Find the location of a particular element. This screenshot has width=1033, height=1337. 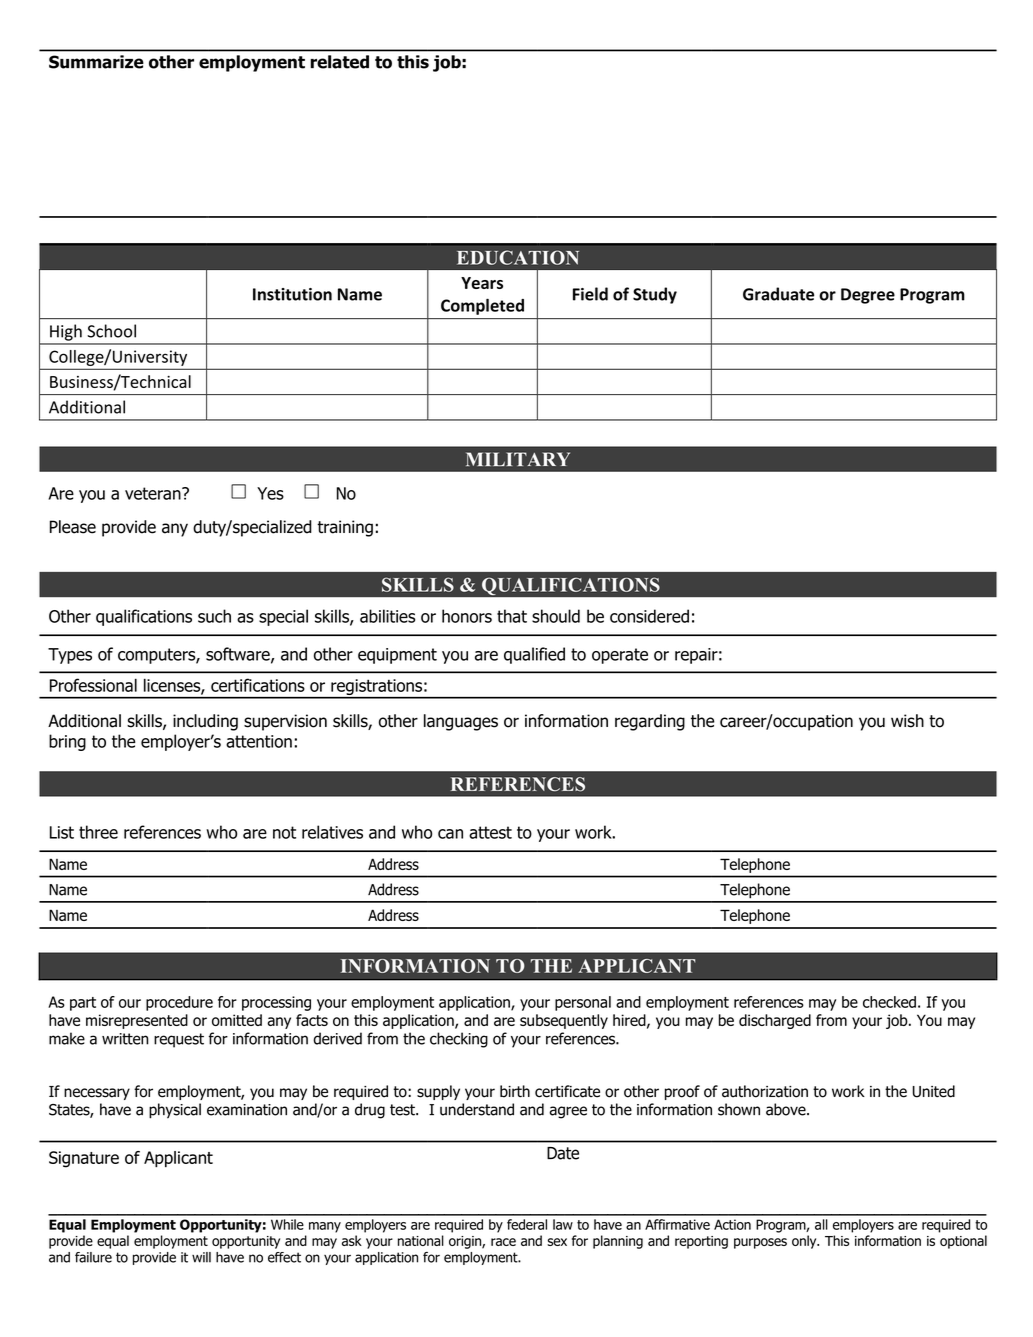

wish is located at coordinates (907, 721).
